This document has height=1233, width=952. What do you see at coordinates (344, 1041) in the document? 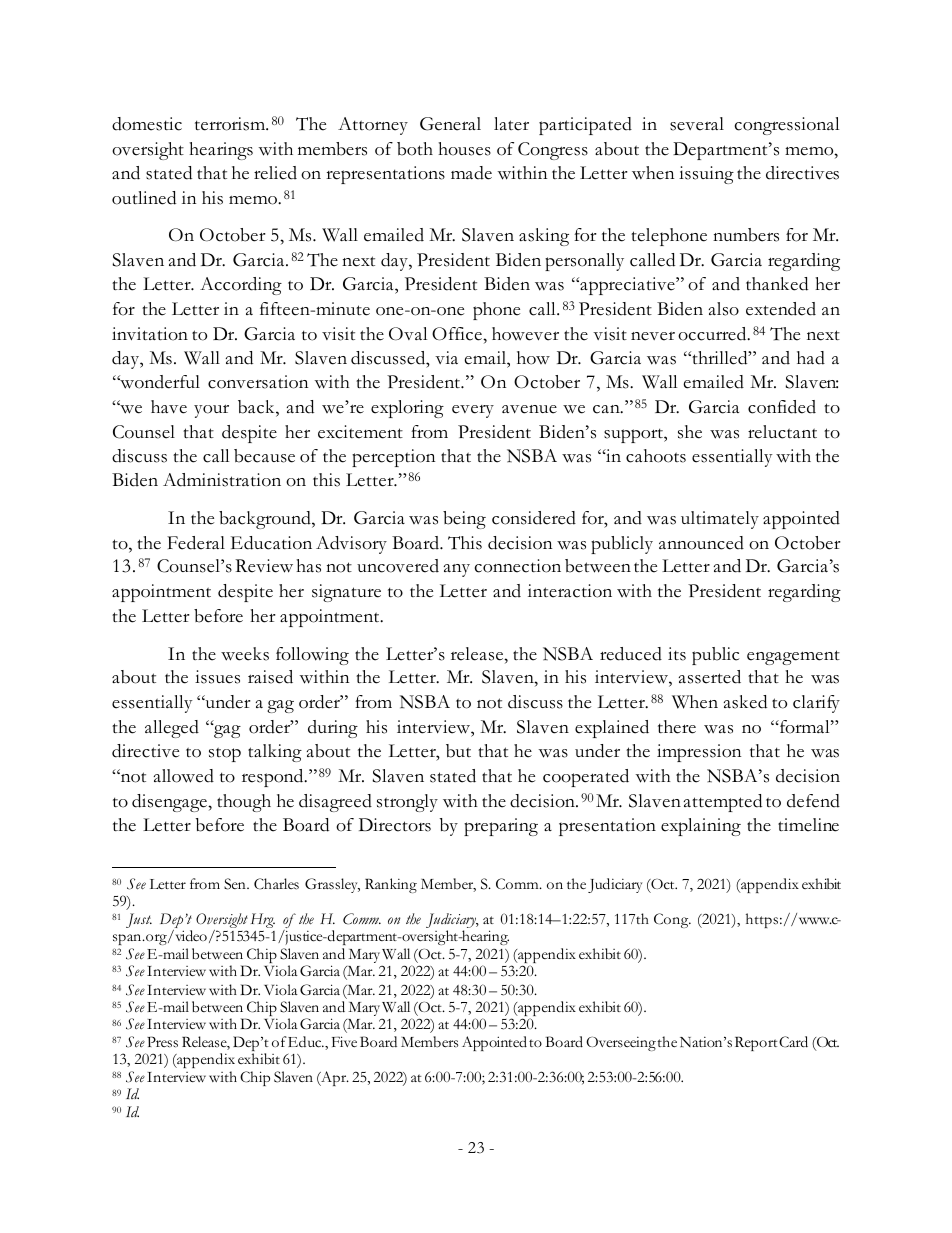
I see `Five` at bounding box center [344, 1041].
